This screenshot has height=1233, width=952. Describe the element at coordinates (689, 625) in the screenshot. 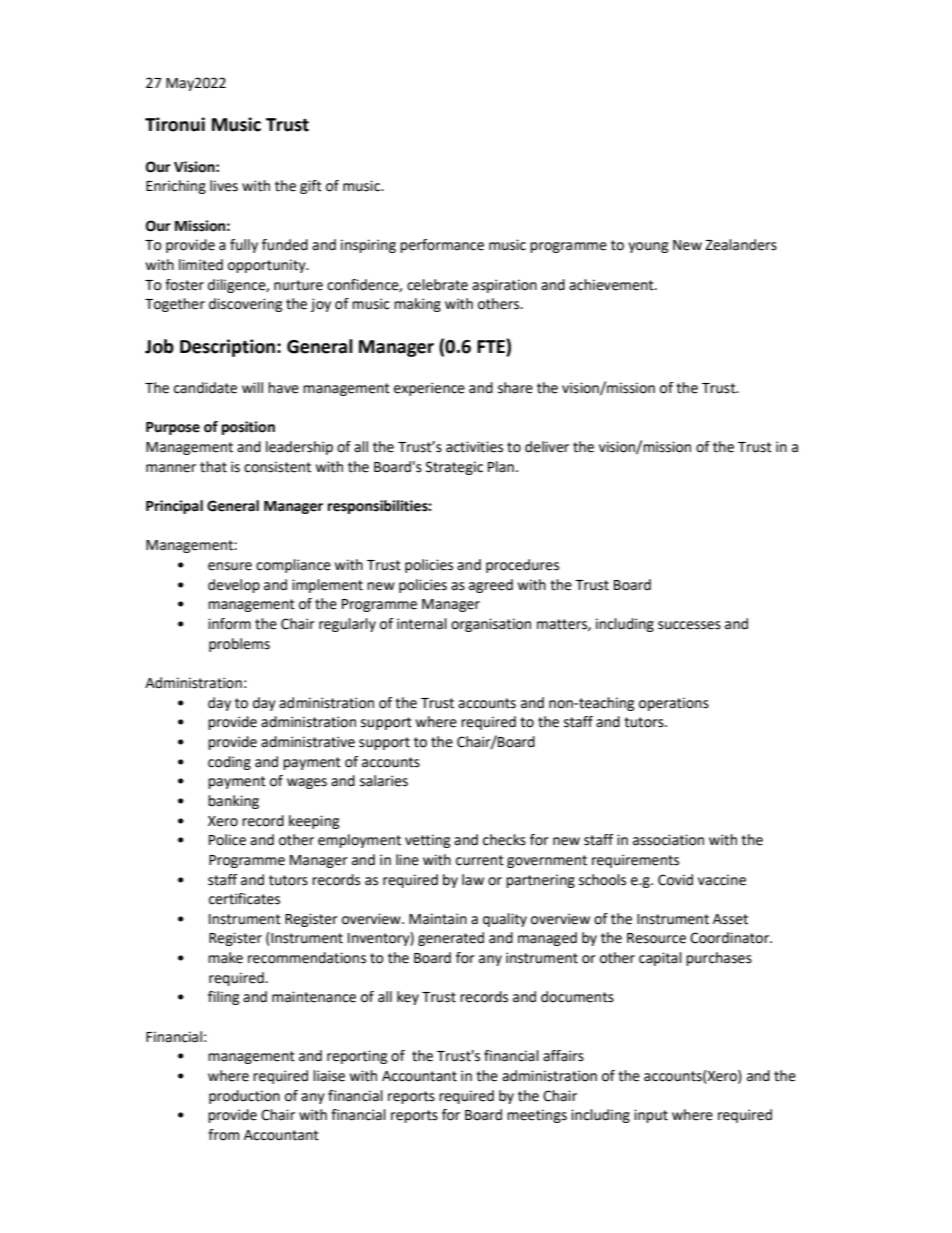

I see `successes` at that location.
